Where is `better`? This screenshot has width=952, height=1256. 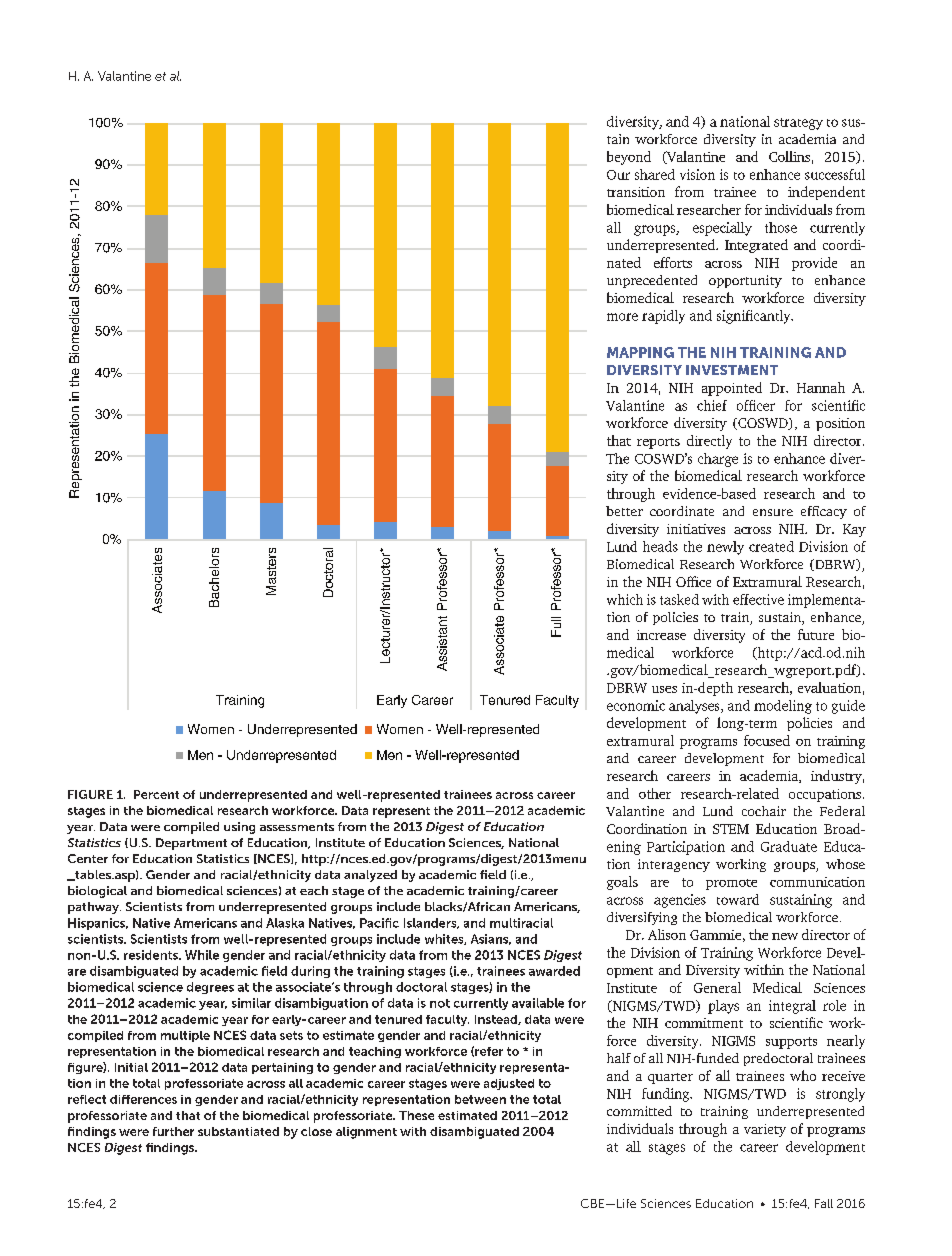
better is located at coordinates (624, 511).
